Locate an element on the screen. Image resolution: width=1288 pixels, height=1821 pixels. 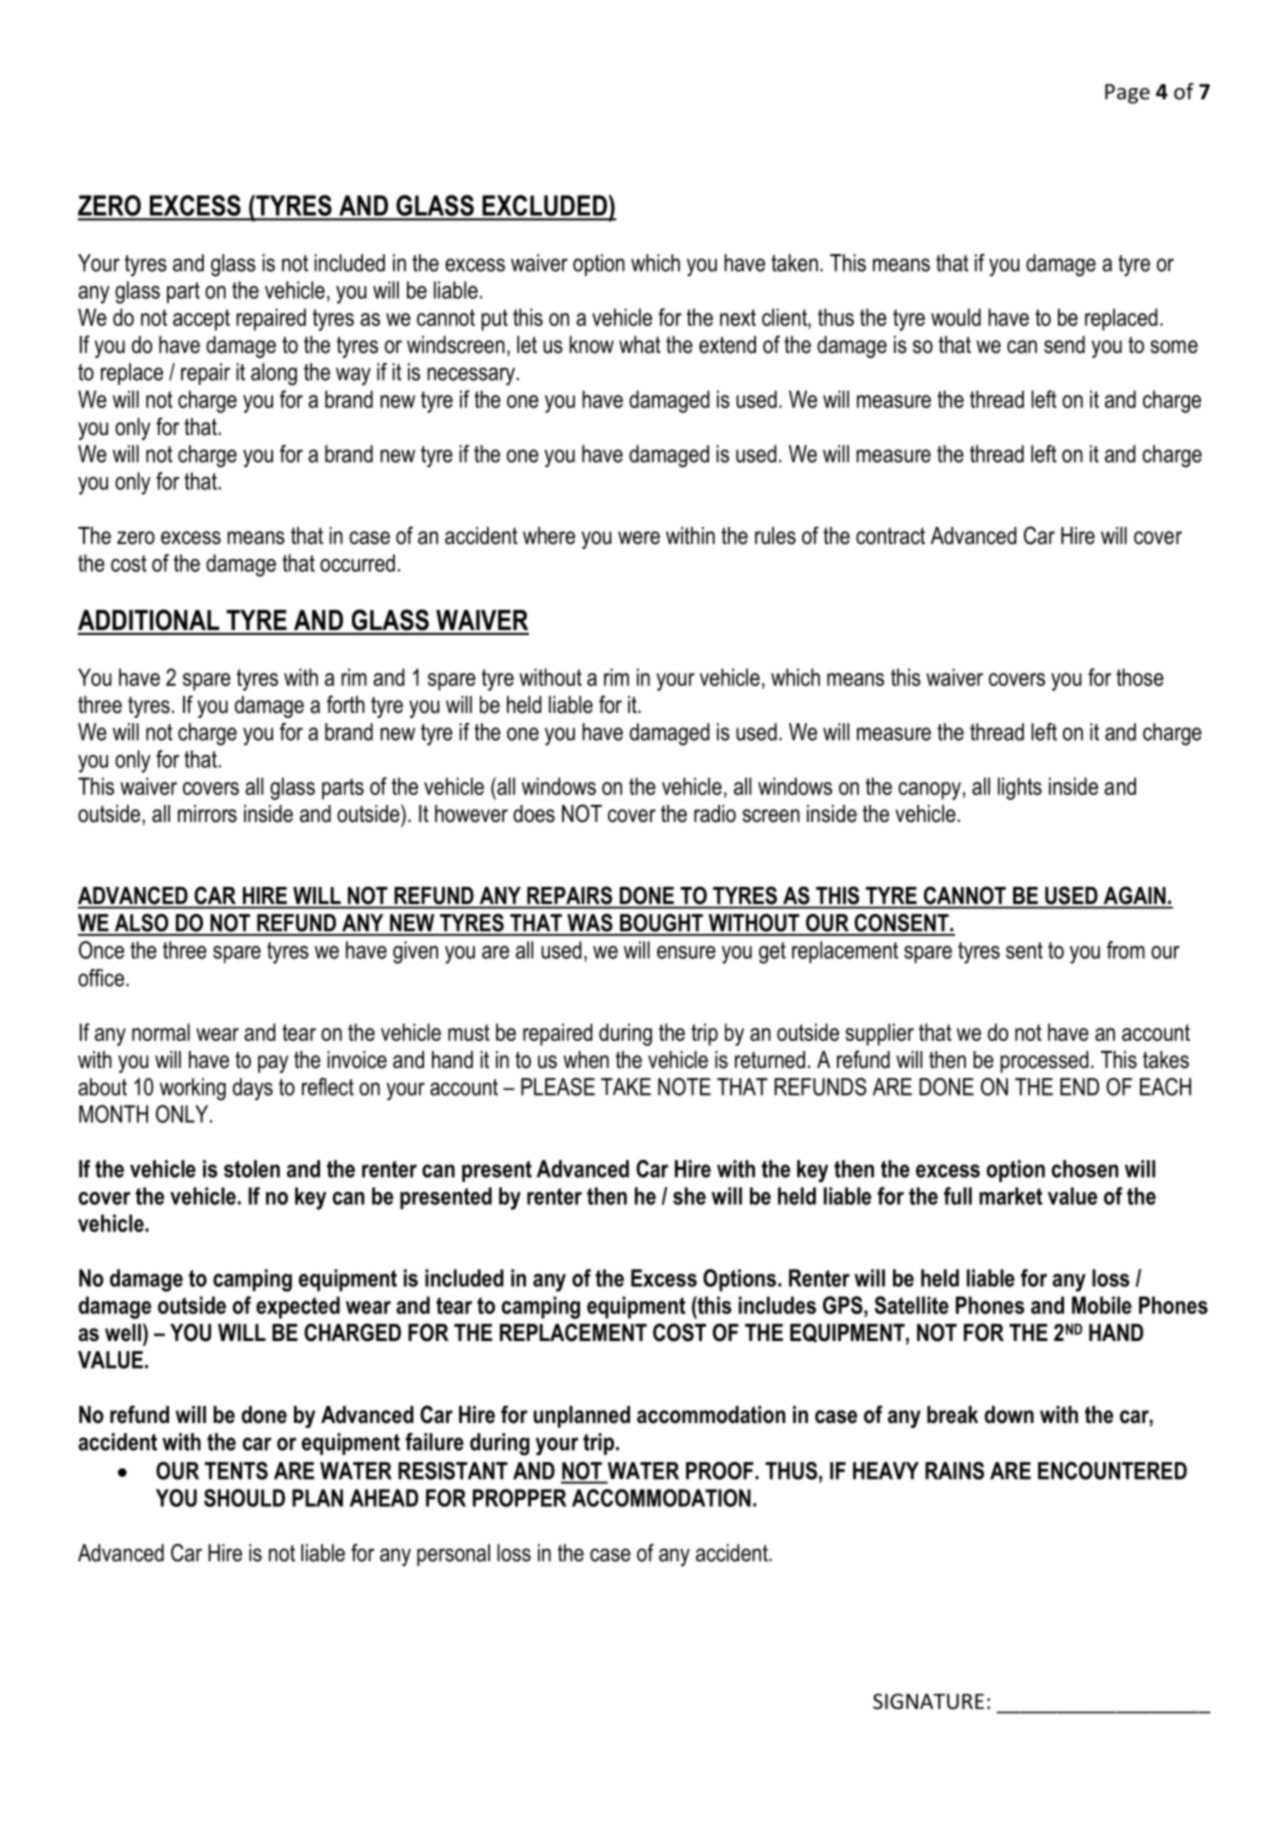
she is located at coordinates (689, 1196).
